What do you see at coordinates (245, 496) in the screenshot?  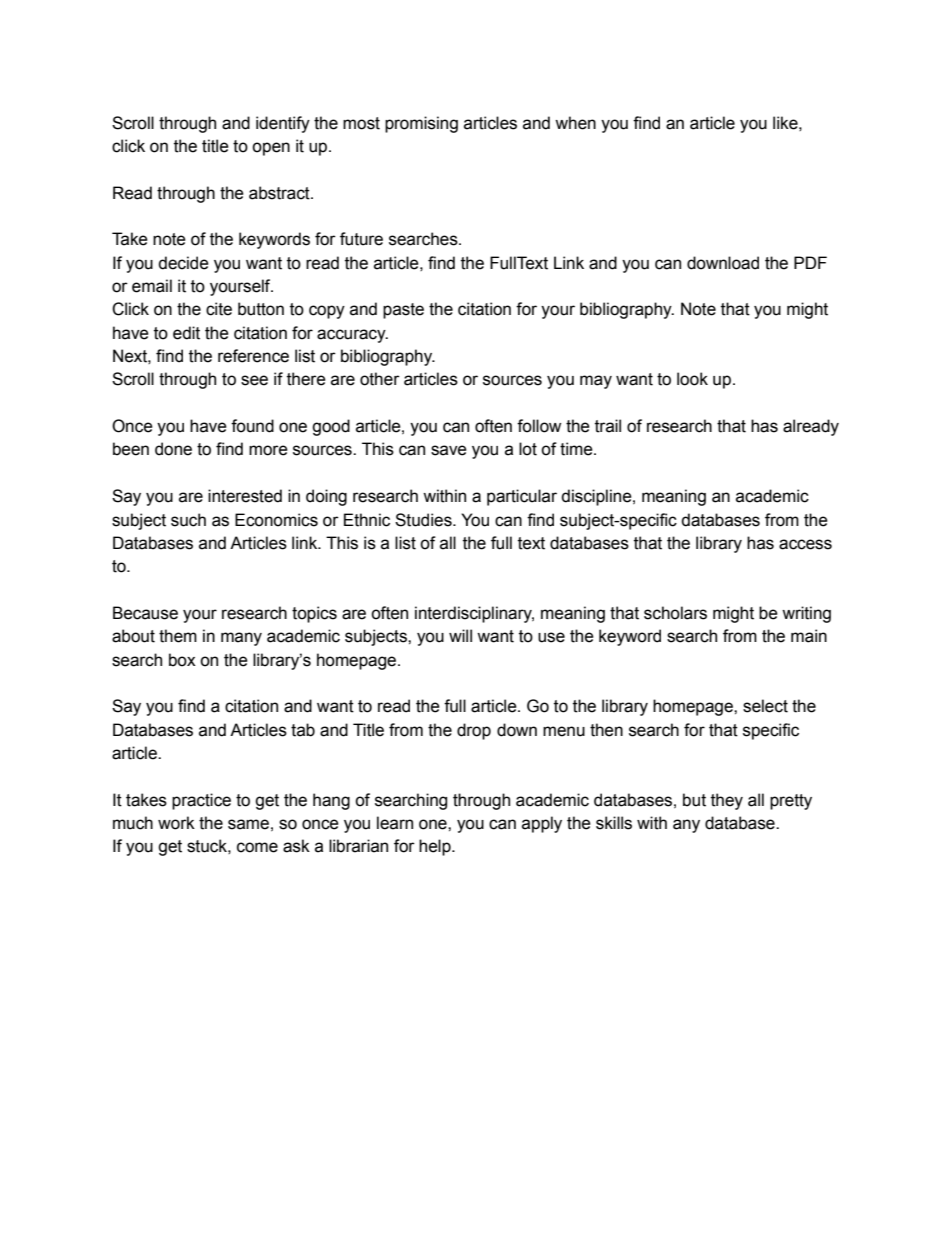 I see `interested` at bounding box center [245, 496].
